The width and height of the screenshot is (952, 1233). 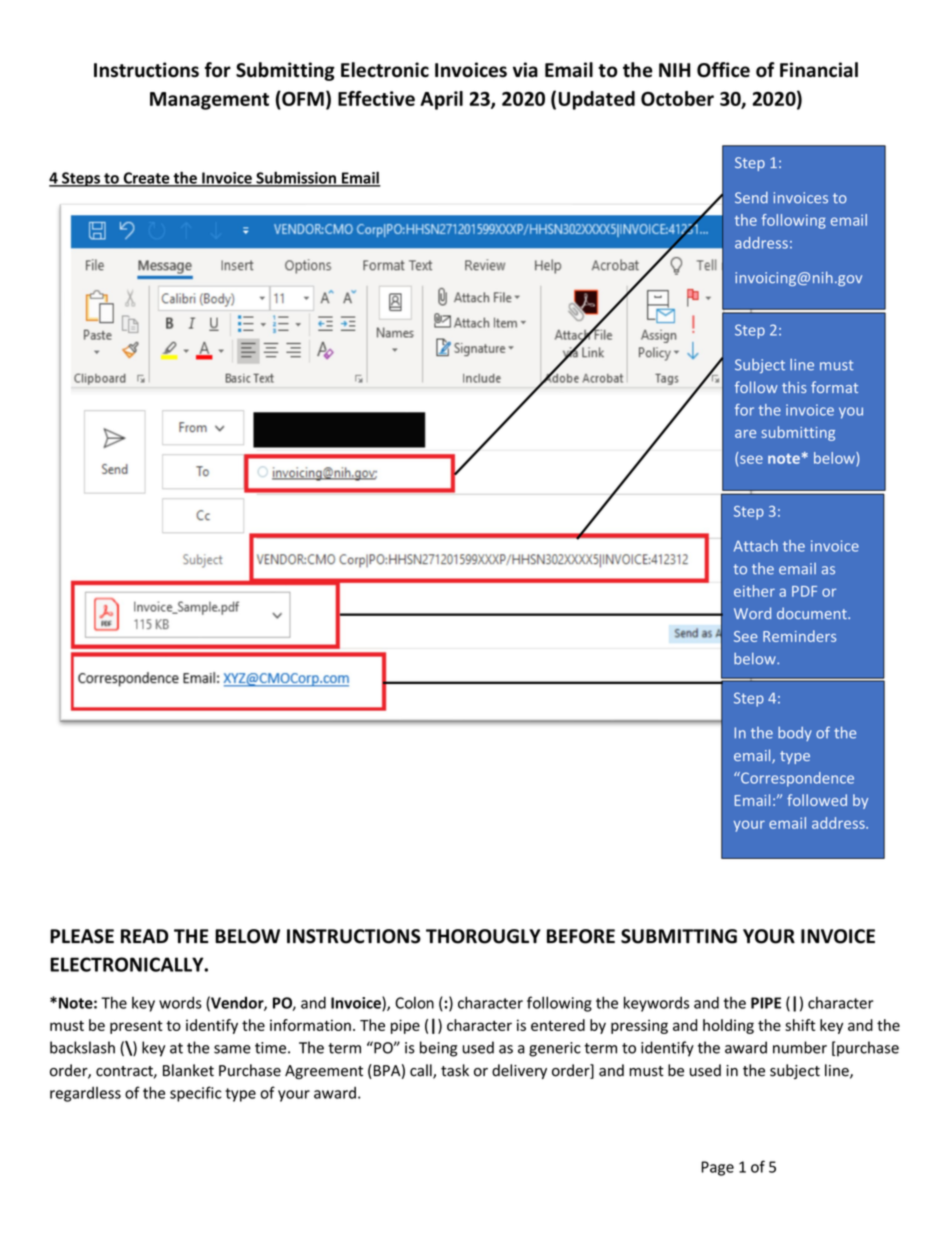 What do you see at coordinates (209, 101) in the screenshot?
I see `Management` at bounding box center [209, 101].
